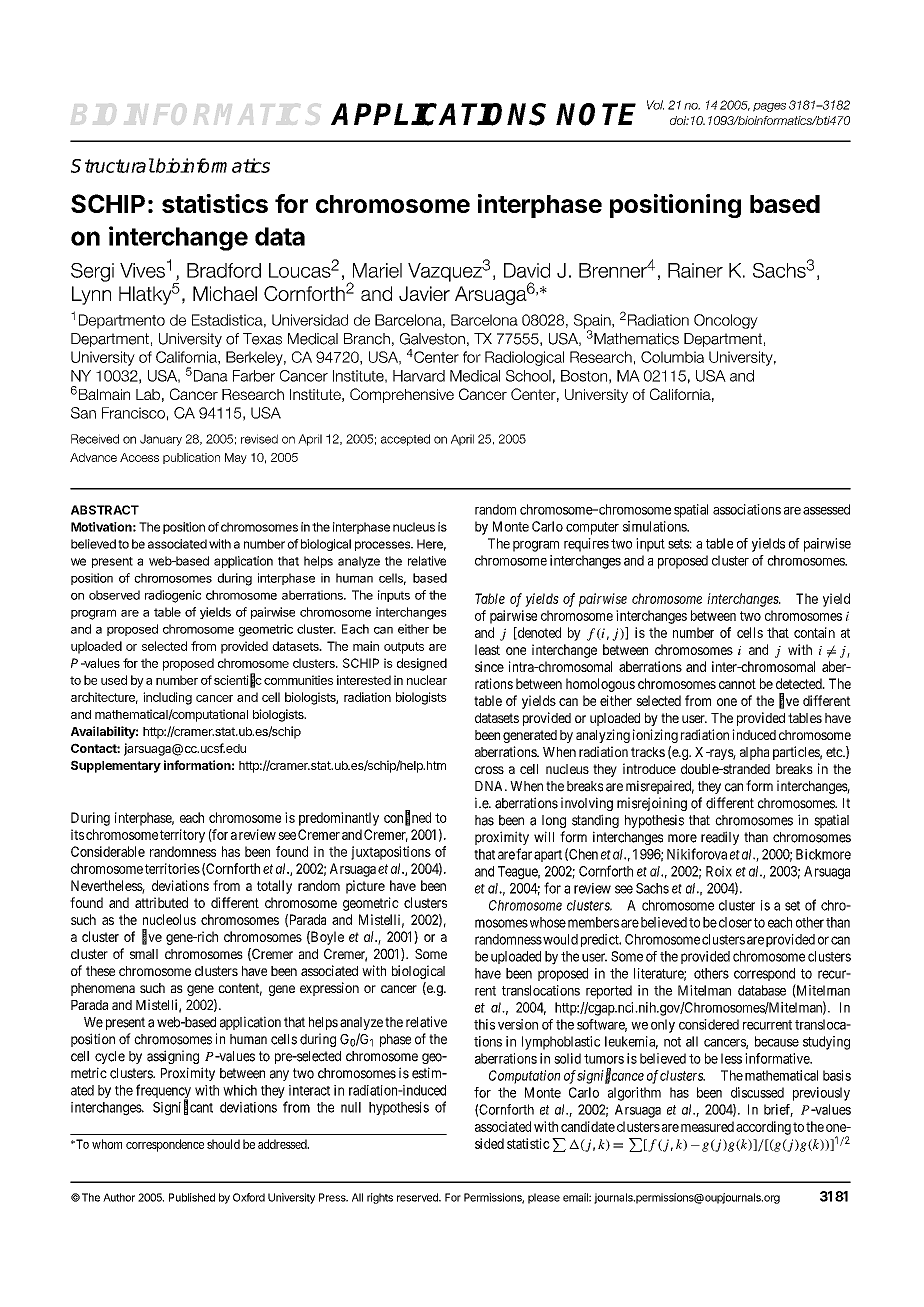 The height and width of the page is (1307, 924). I want to click on Published, so click(192, 1197).
